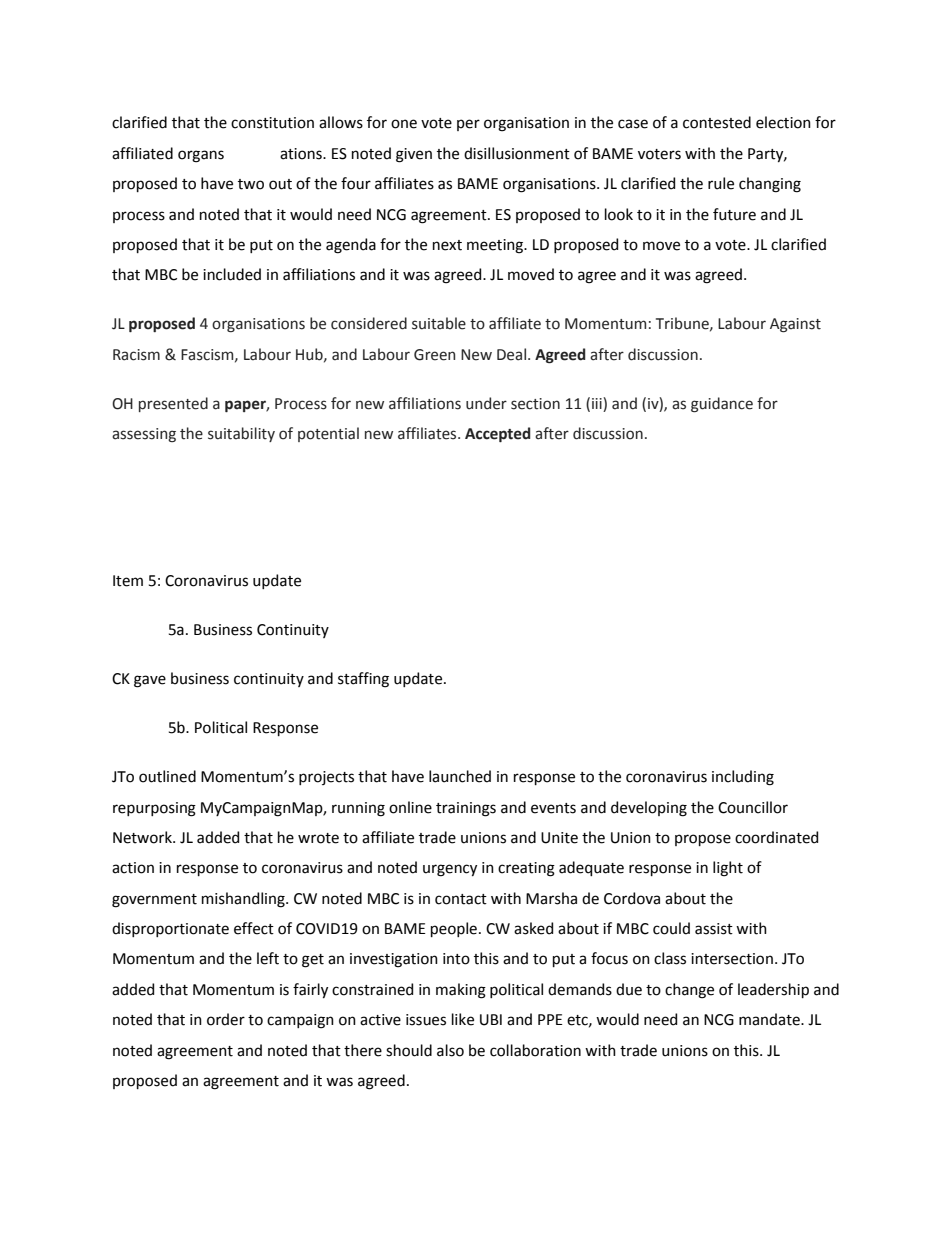 The width and height of the image is (952, 1233). Describe the element at coordinates (717, 122) in the image. I see `contested` at that location.
